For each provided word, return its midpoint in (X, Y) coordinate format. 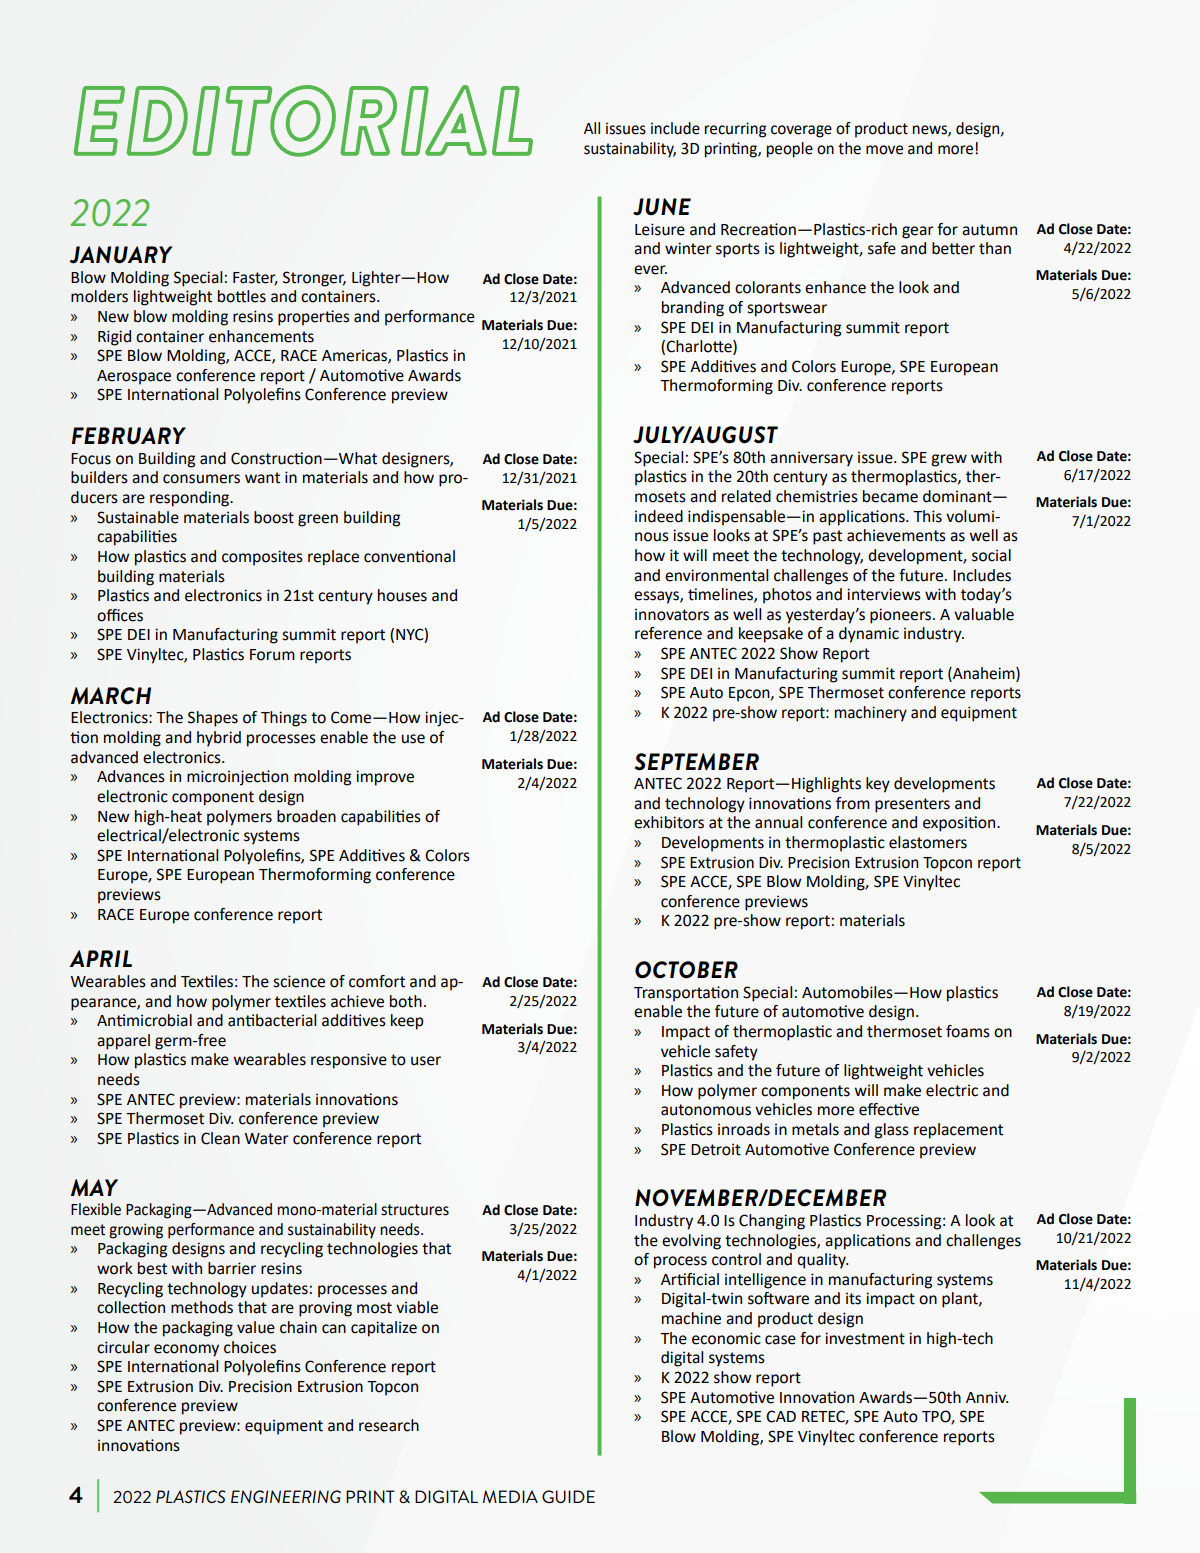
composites (262, 558)
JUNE (662, 207)
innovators (672, 614)
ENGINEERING (286, 1496)
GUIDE (568, 1496)
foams (968, 1031)
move (884, 150)
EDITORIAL (303, 121)
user (426, 1061)
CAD (781, 1416)
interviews (884, 594)
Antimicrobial (144, 1020)
